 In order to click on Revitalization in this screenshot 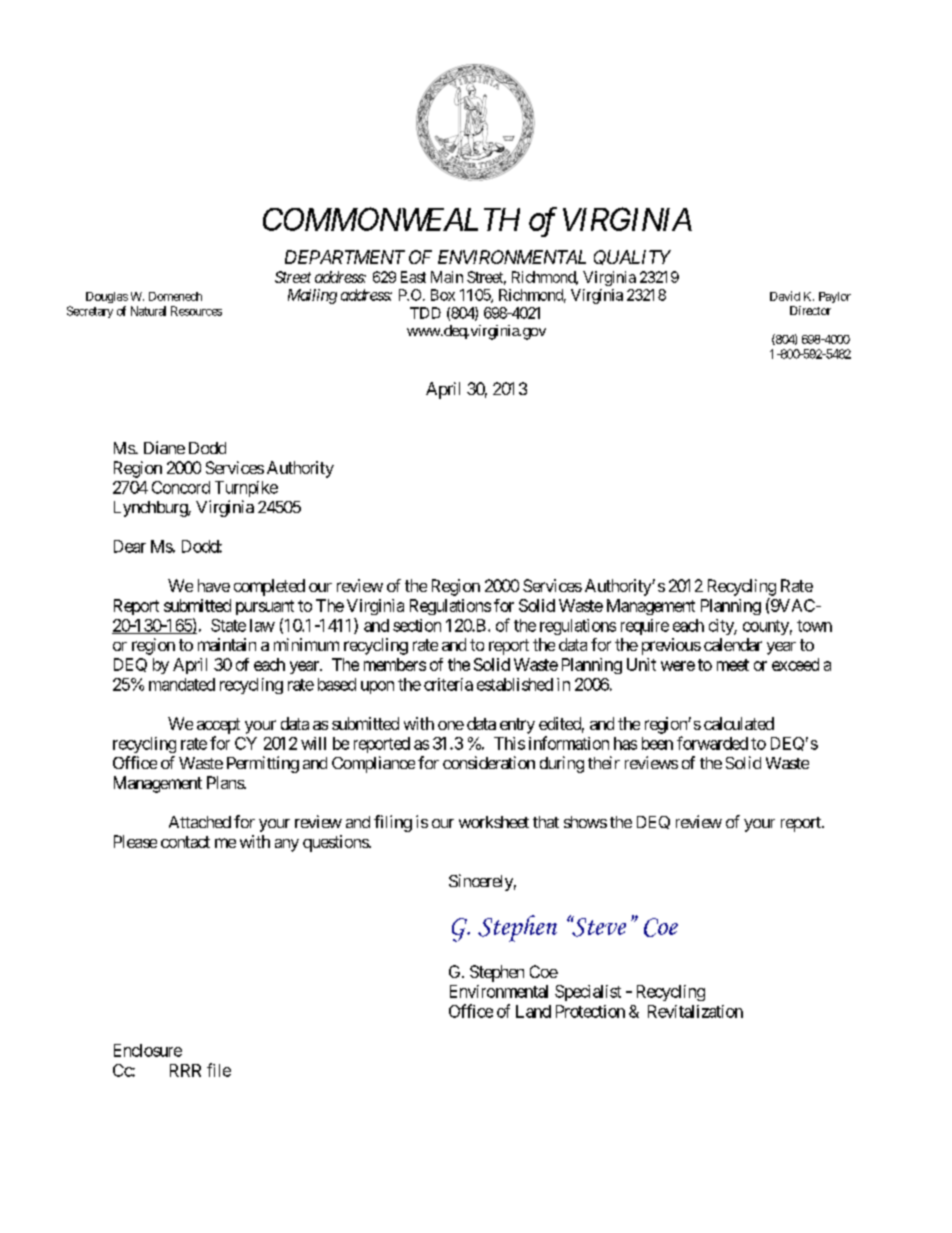, I will do `click(695, 1011)`.
